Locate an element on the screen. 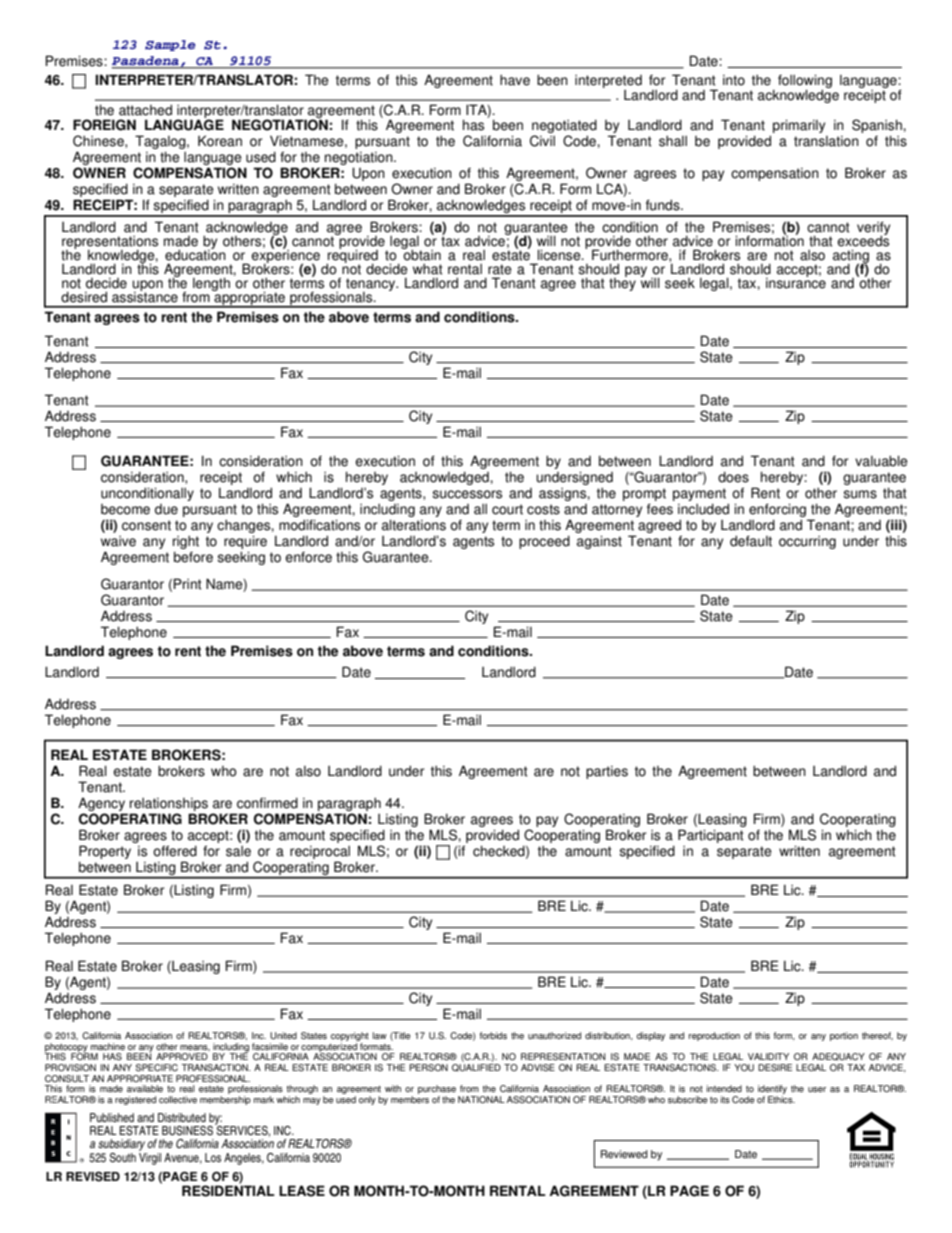 The width and height of the screenshot is (952, 1233). Ethics is located at coordinates (781, 1099).
